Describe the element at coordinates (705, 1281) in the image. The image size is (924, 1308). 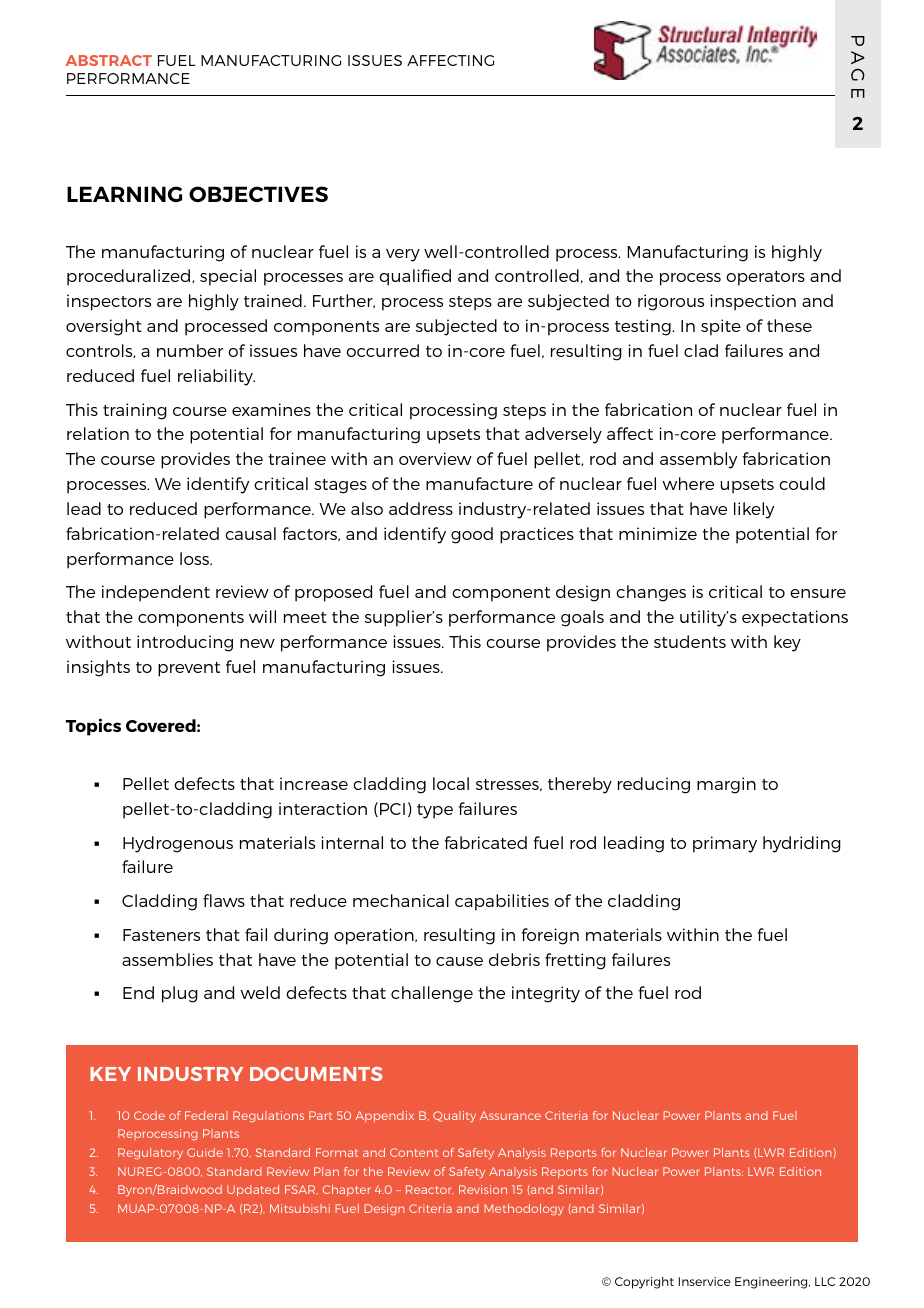
I see `Inservice` at that location.
